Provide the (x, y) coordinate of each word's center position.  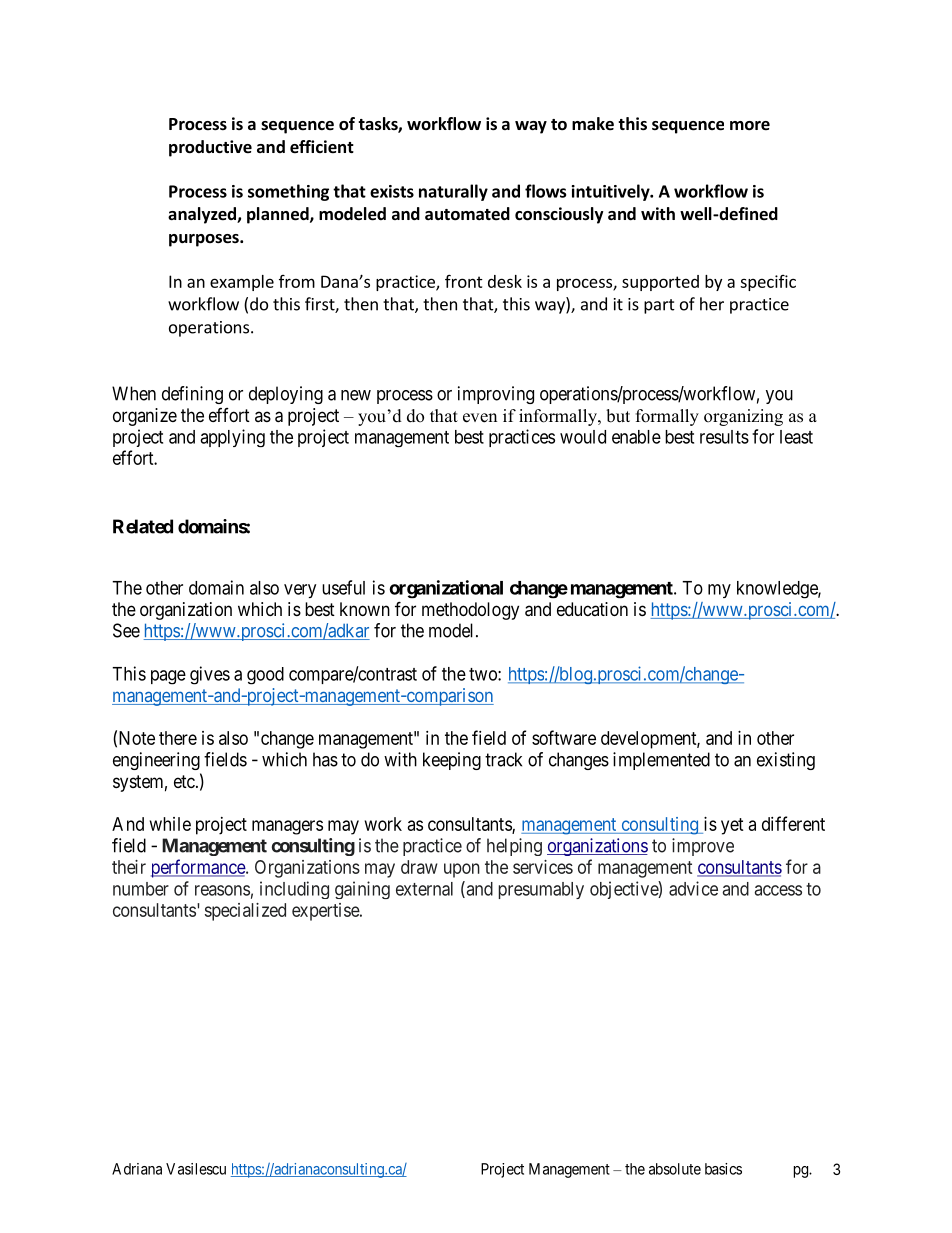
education (592, 609)
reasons (222, 890)
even (480, 418)
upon (462, 870)
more (750, 126)
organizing (743, 417)
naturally (453, 192)
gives (210, 675)
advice (693, 888)
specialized (245, 912)
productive (210, 148)
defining (192, 395)
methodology (470, 611)
